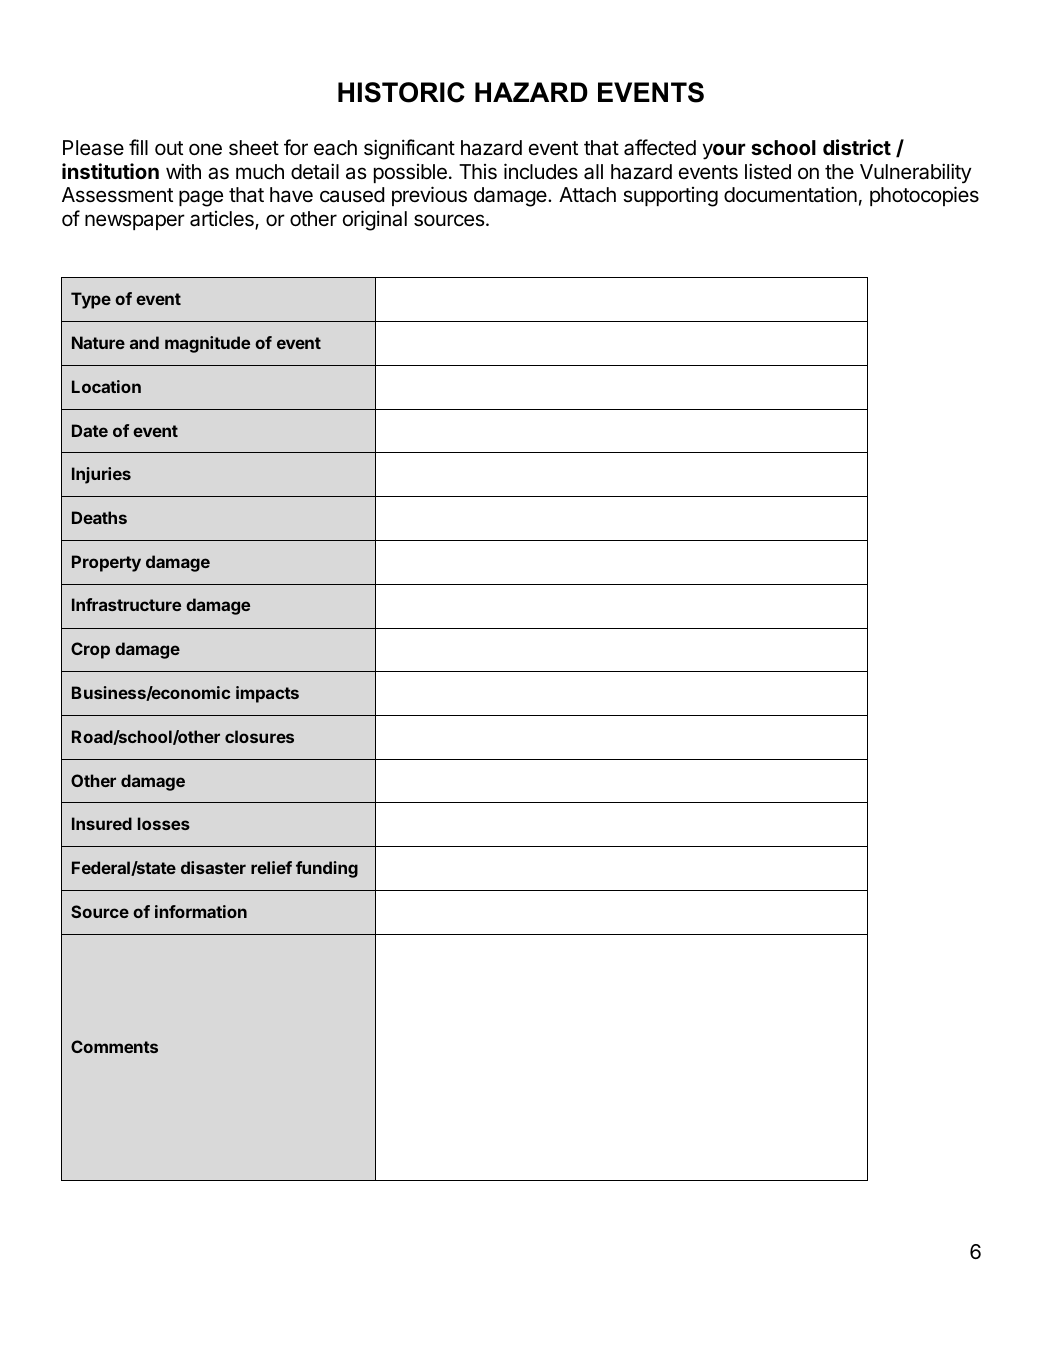  Describe the element at coordinates (164, 823) in the screenshot. I see `losses` at that location.
